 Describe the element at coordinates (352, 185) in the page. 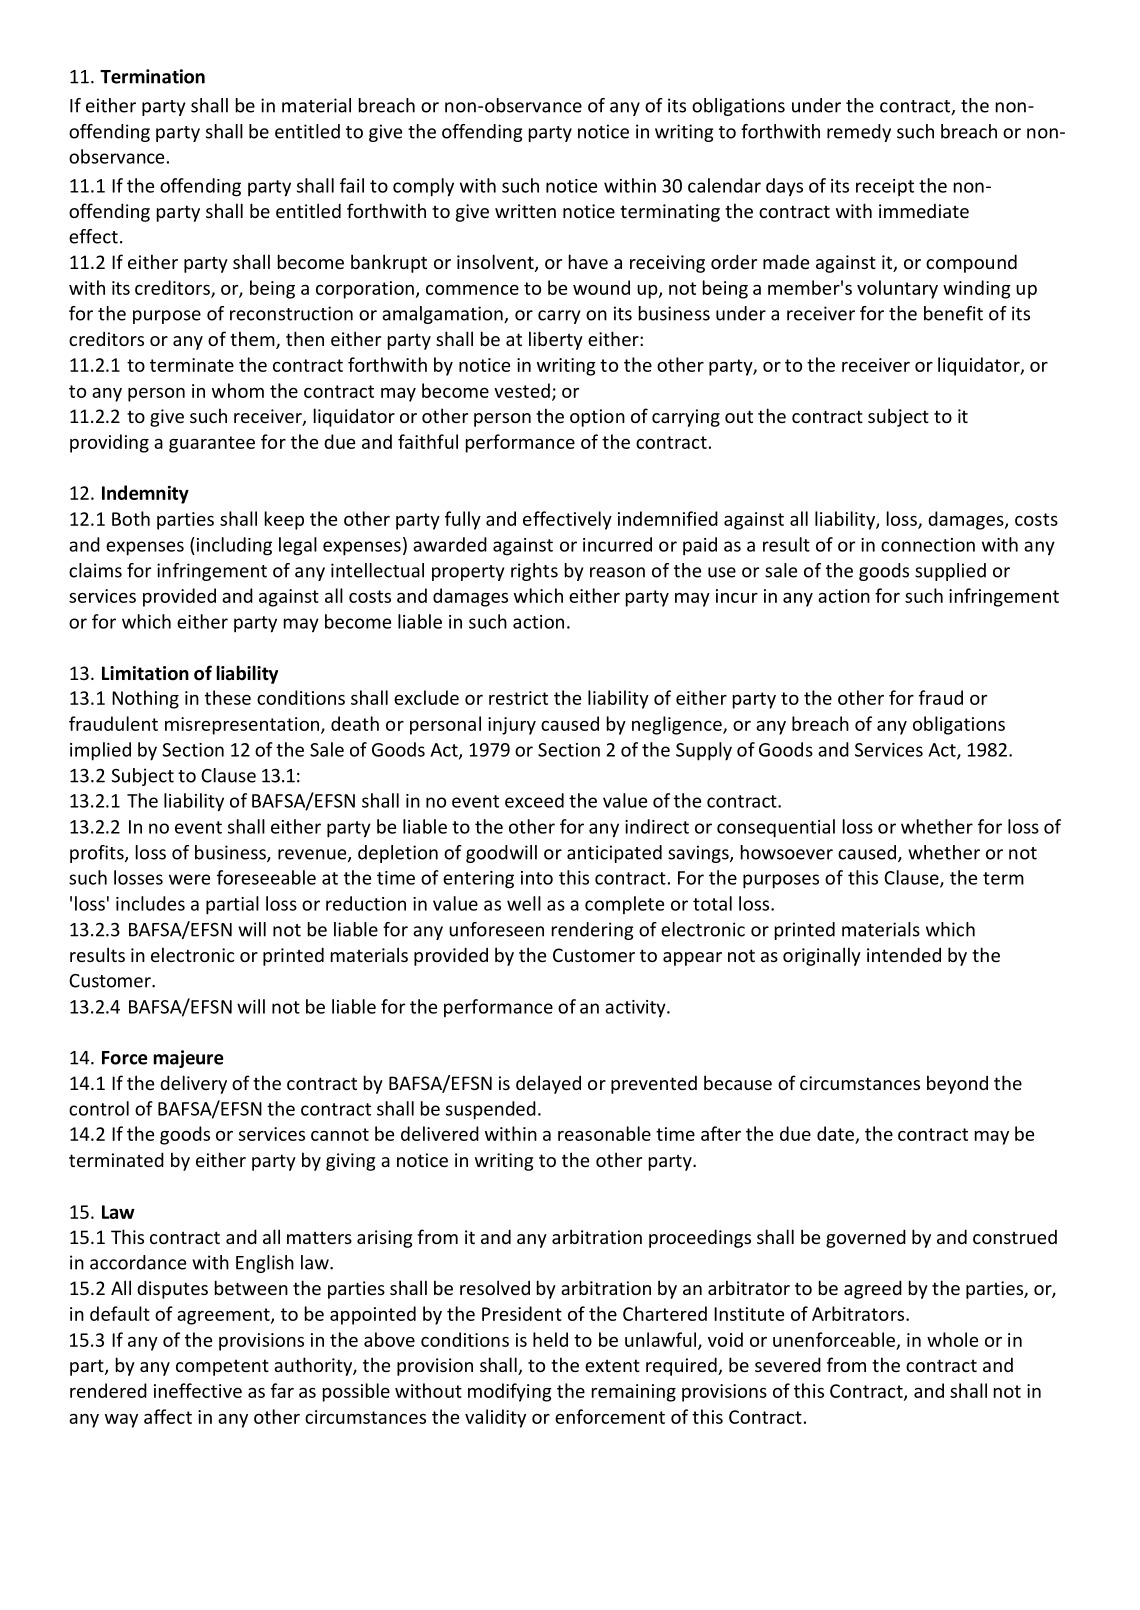

I see `fail` at that location.
